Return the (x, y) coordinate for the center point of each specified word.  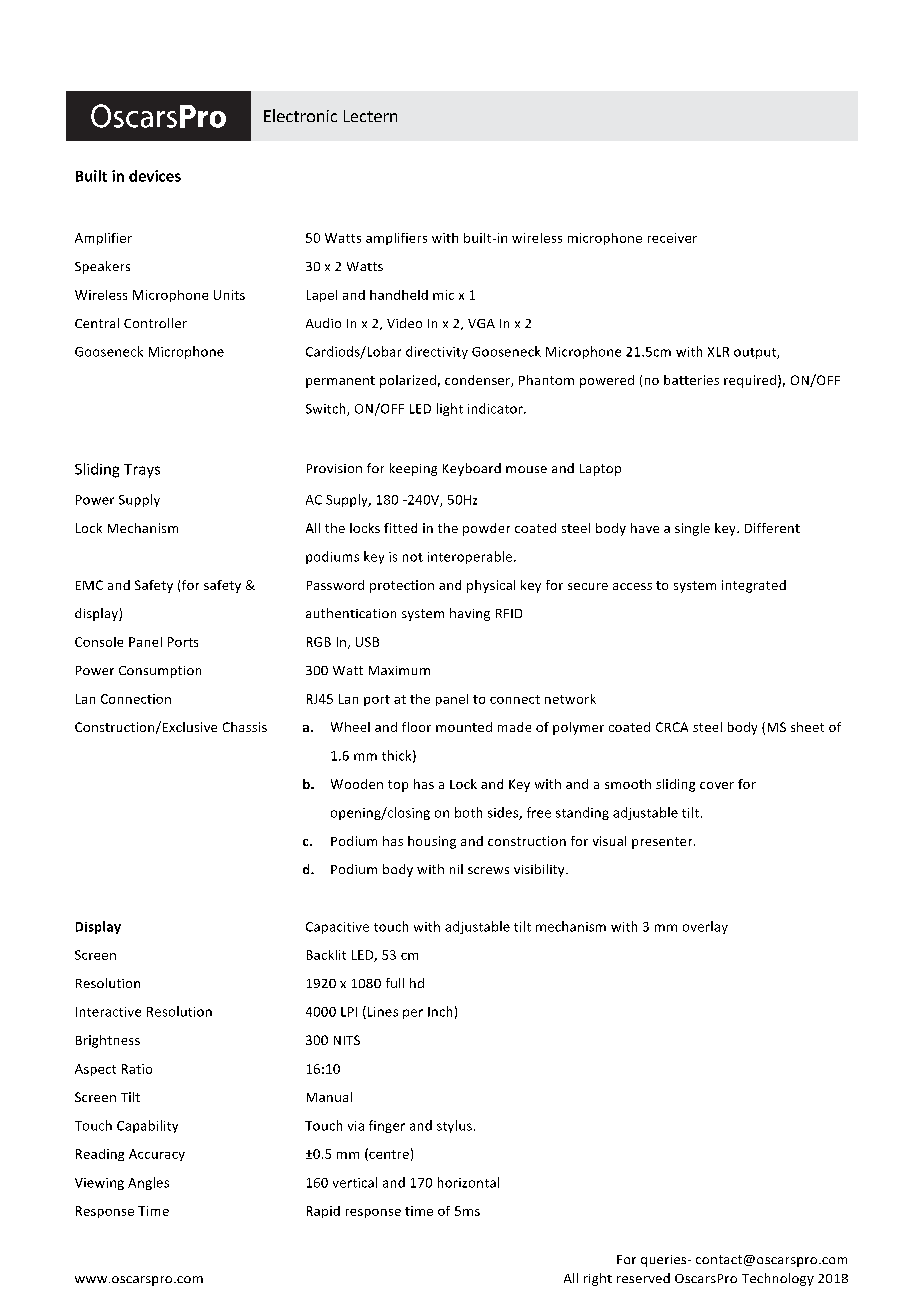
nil (456, 869)
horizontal (468, 1182)
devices (155, 176)
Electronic (300, 115)
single (692, 529)
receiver (672, 238)
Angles (148, 1183)
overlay (705, 927)
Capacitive (337, 928)
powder (486, 529)
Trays (142, 471)
